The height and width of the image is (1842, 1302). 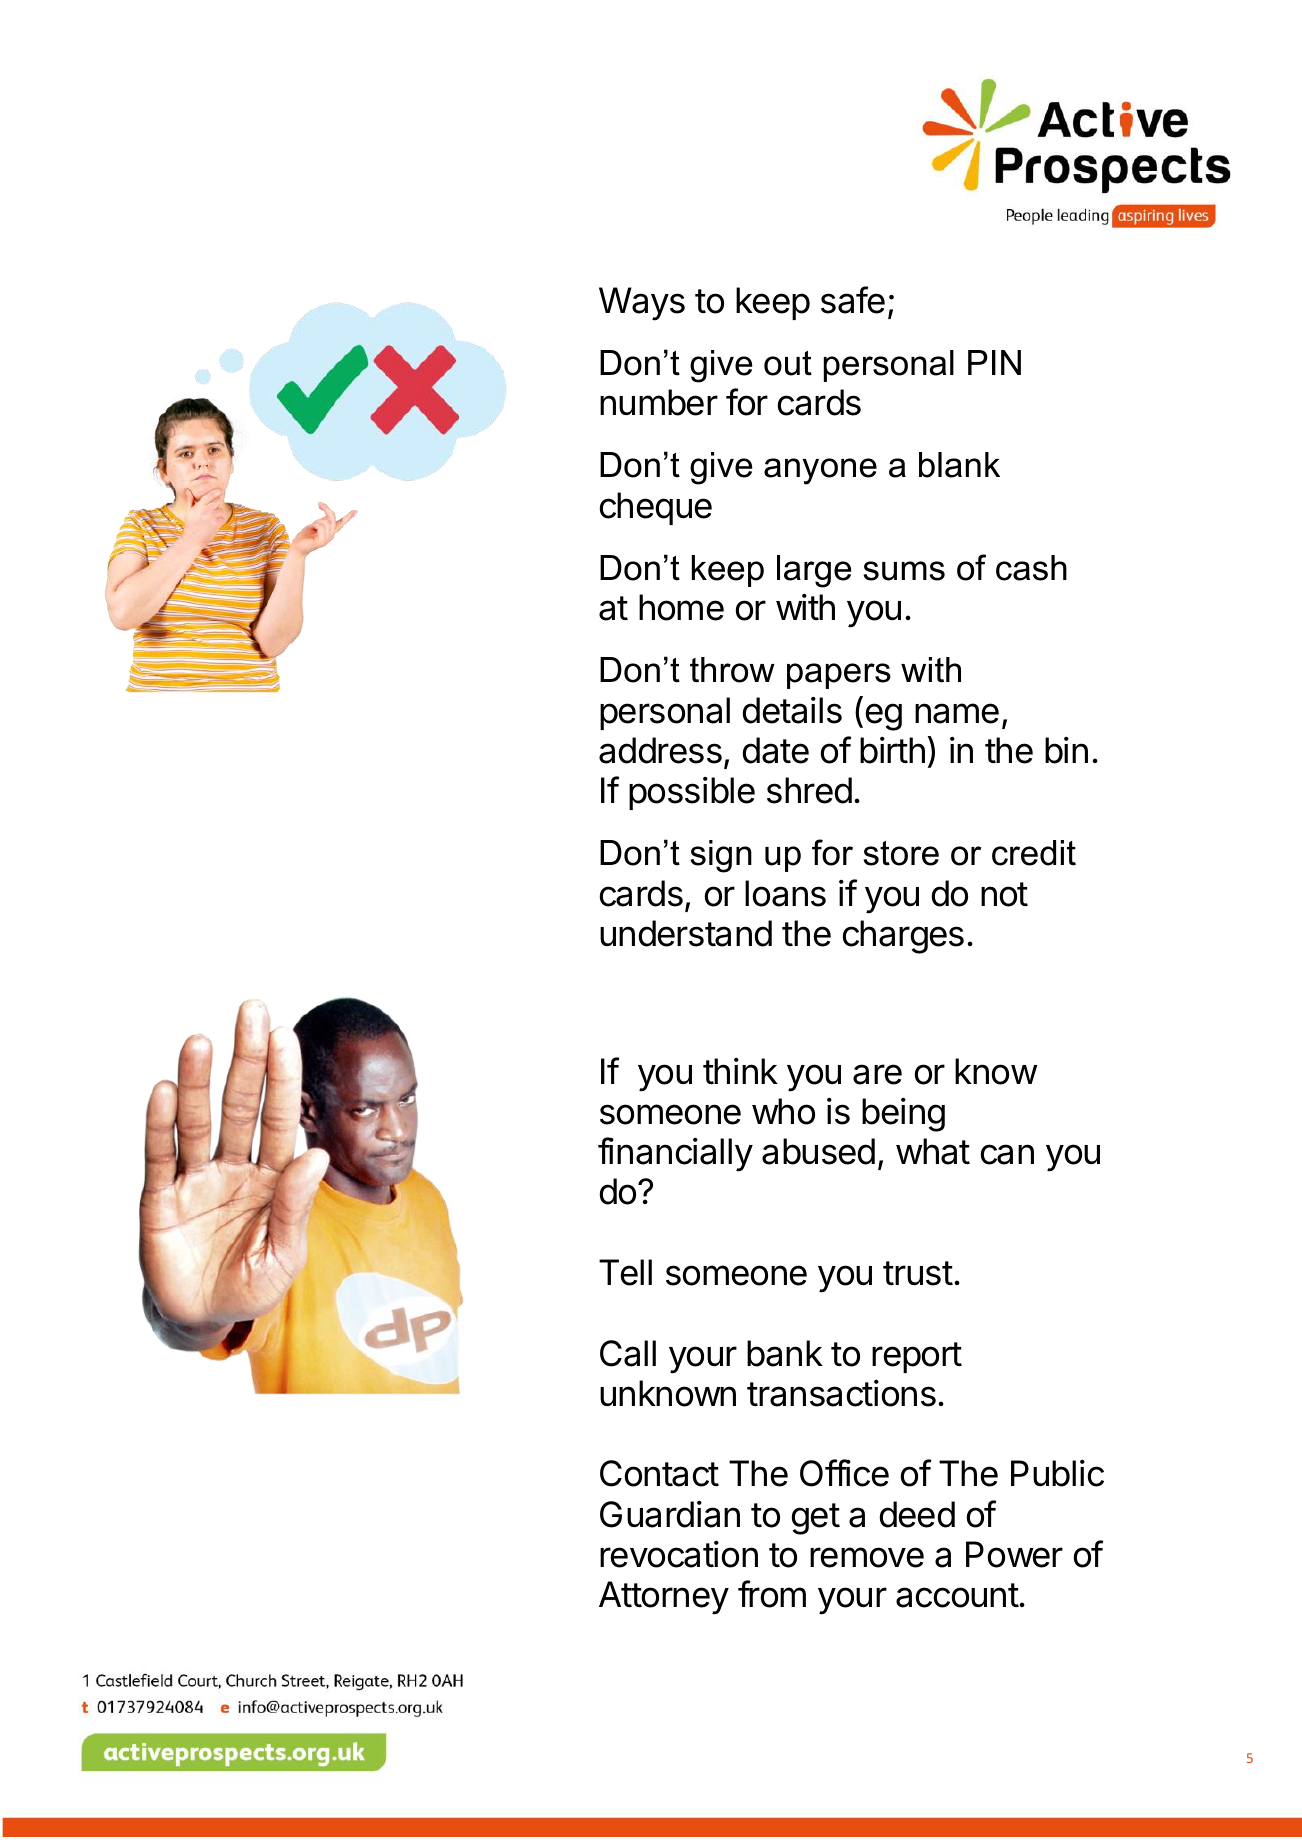 I want to click on not, so click(x=1004, y=894).
